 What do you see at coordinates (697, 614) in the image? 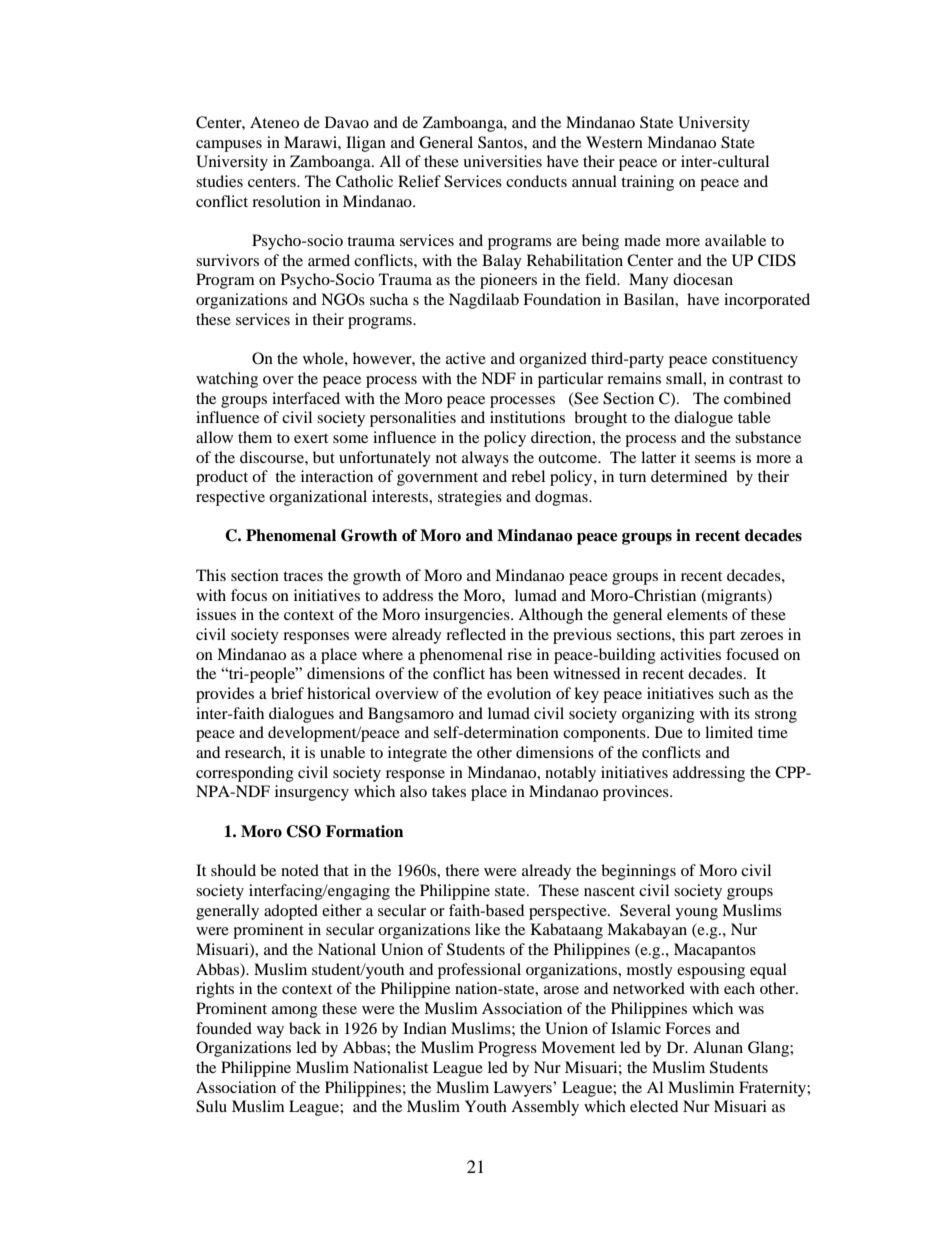
I see `elements` at bounding box center [697, 614].
